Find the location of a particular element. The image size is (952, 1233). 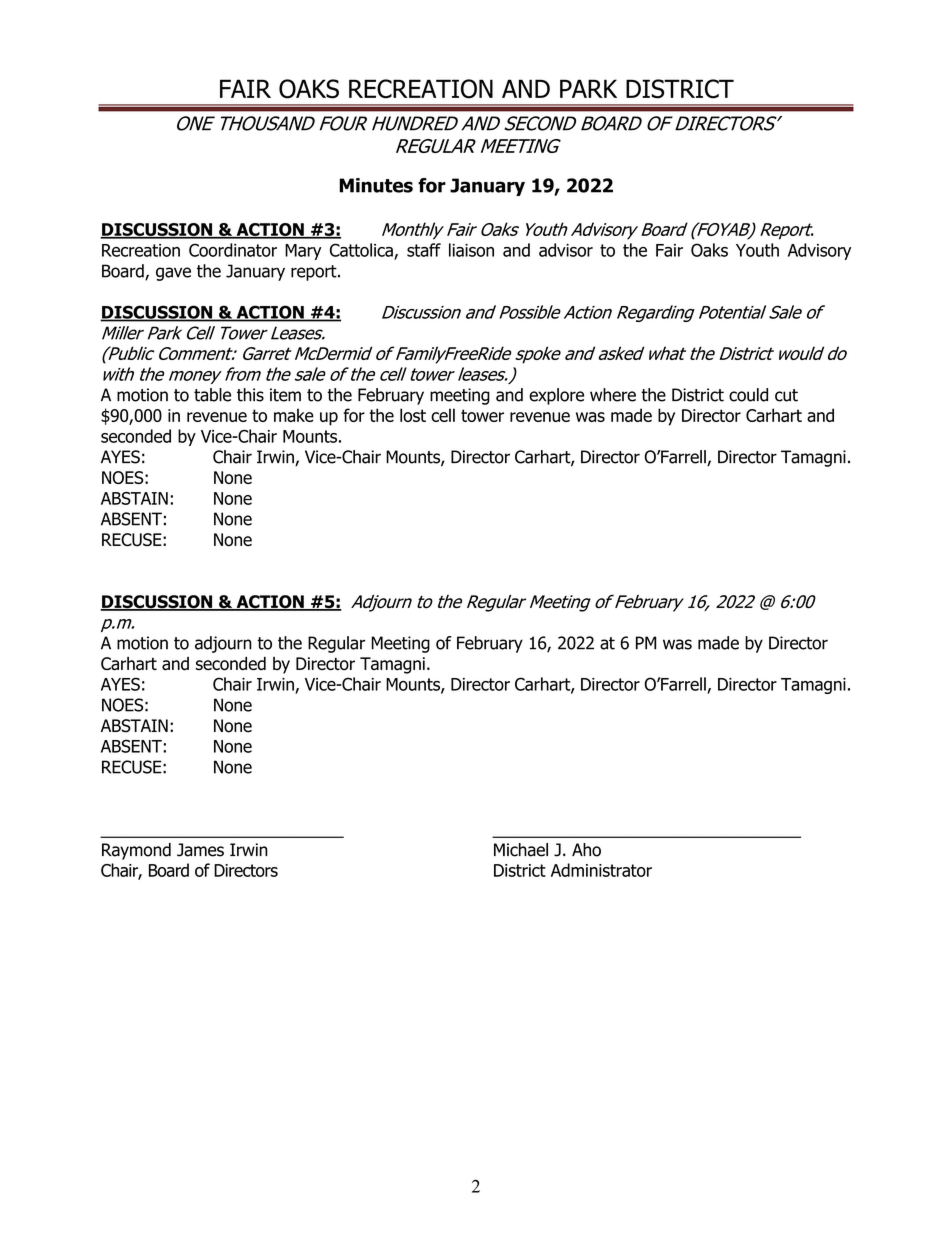

liaison is located at coordinates (471, 250).
